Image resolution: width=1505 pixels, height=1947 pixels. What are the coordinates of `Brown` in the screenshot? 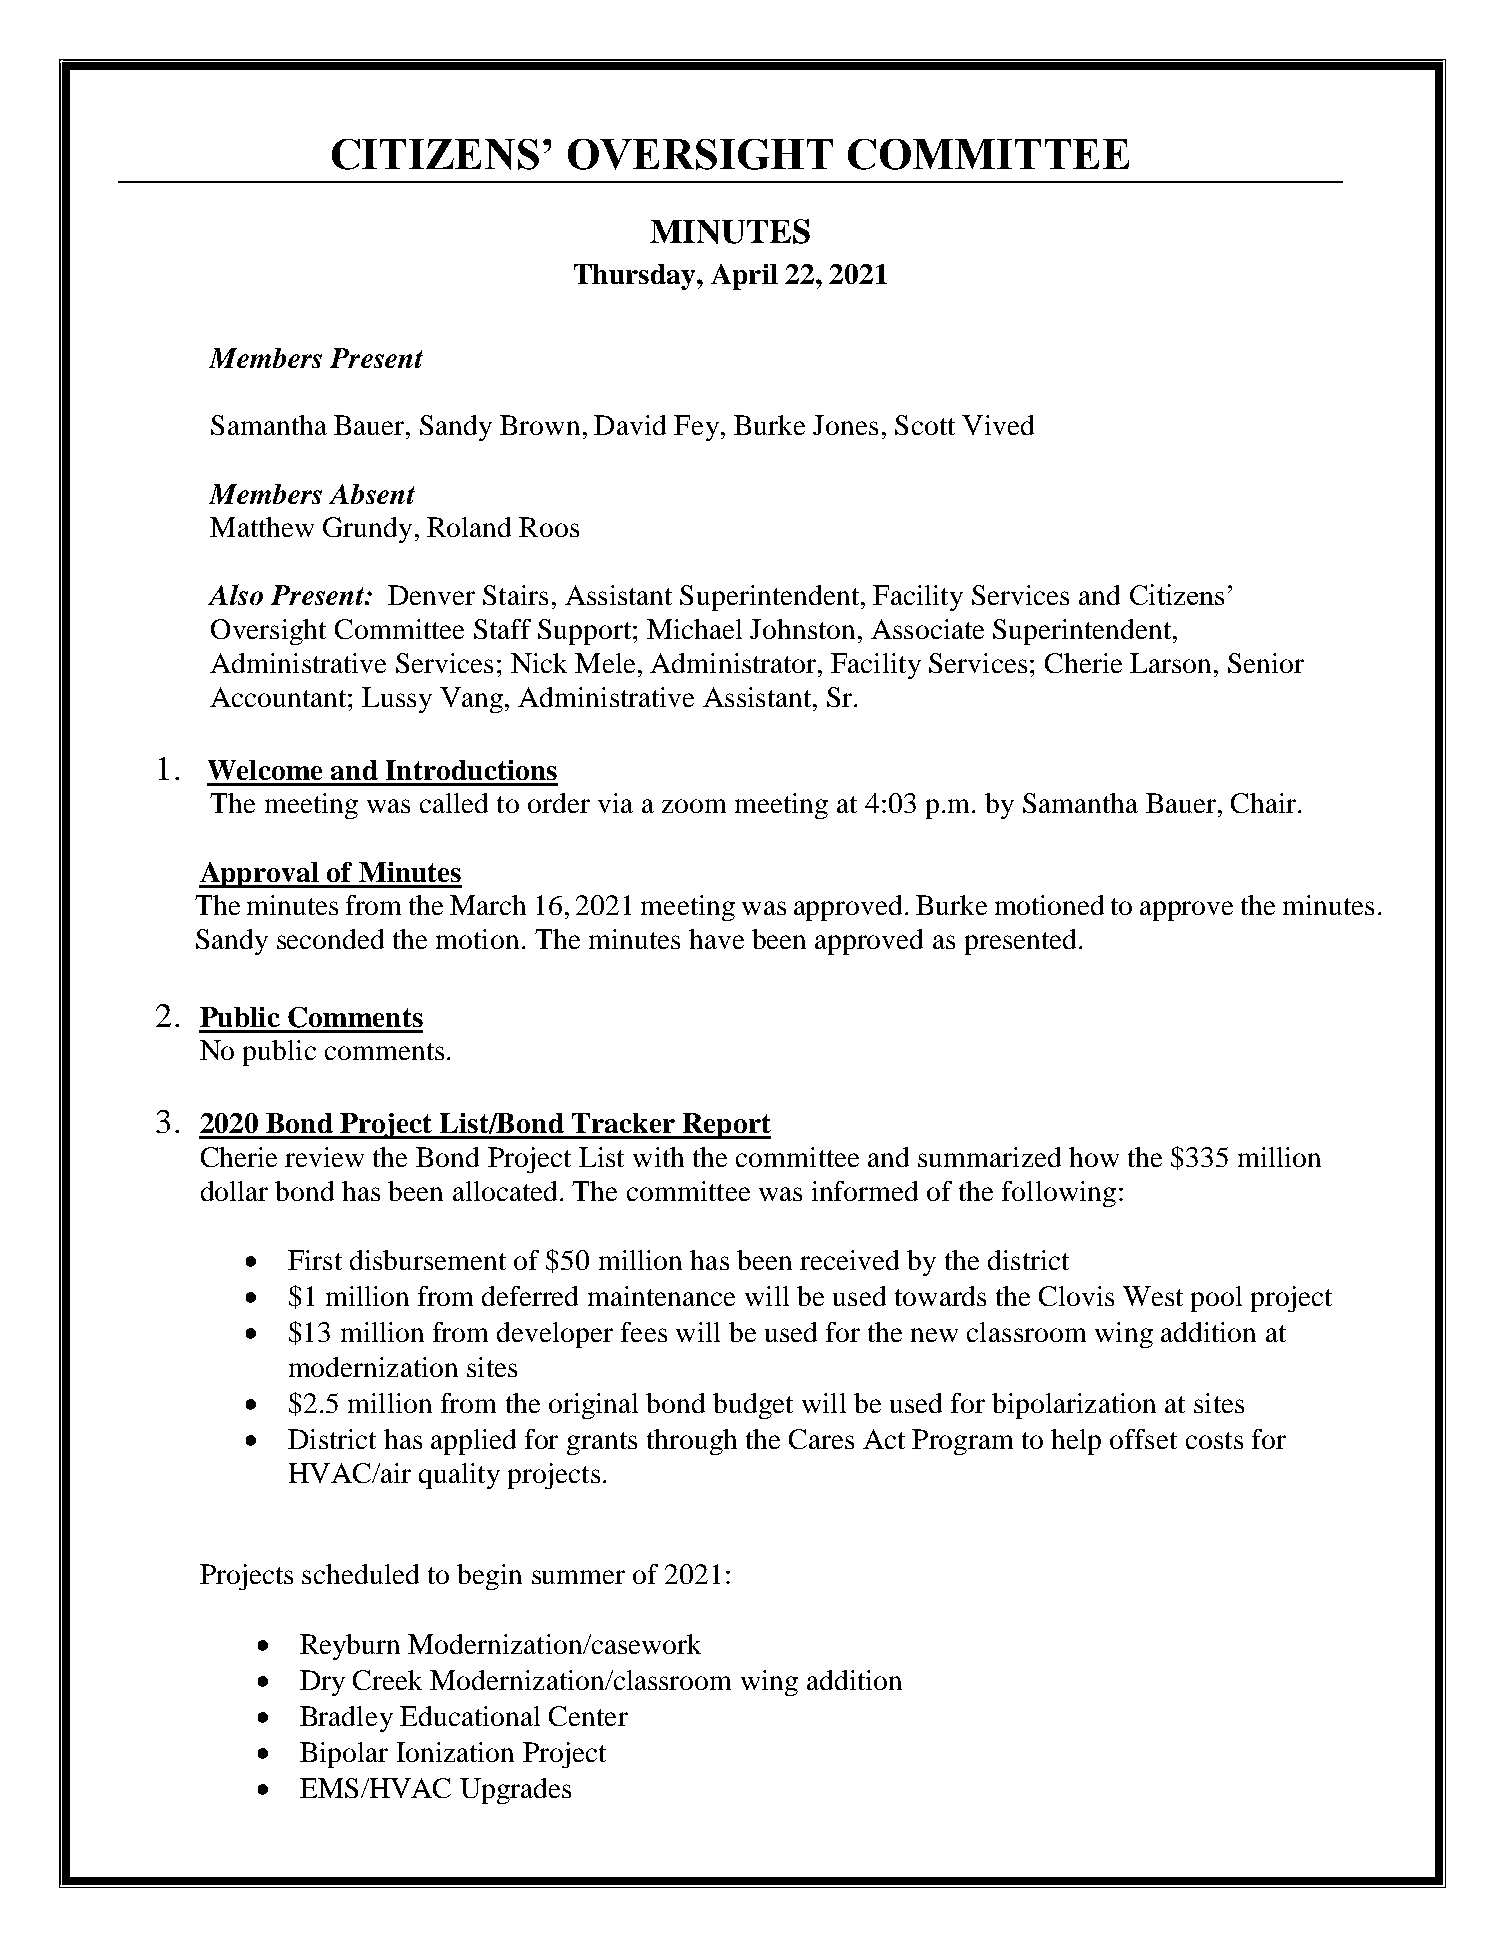 It's located at (540, 425).
